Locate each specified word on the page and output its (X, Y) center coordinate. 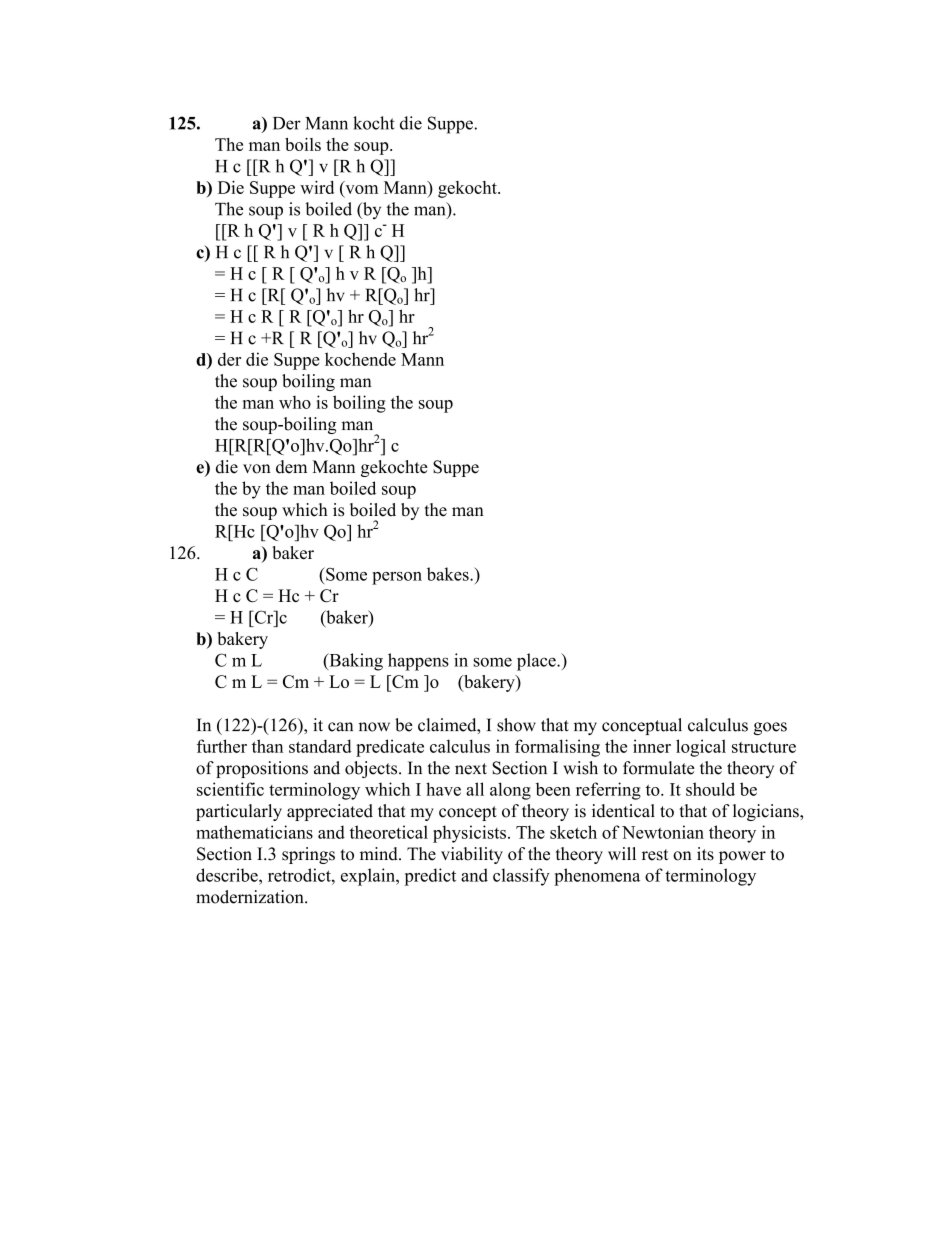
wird (317, 187)
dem (291, 467)
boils (303, 144)
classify (521, 877)
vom (362, 189)
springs (308, 855)
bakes (449, 574)
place (537, 662)
